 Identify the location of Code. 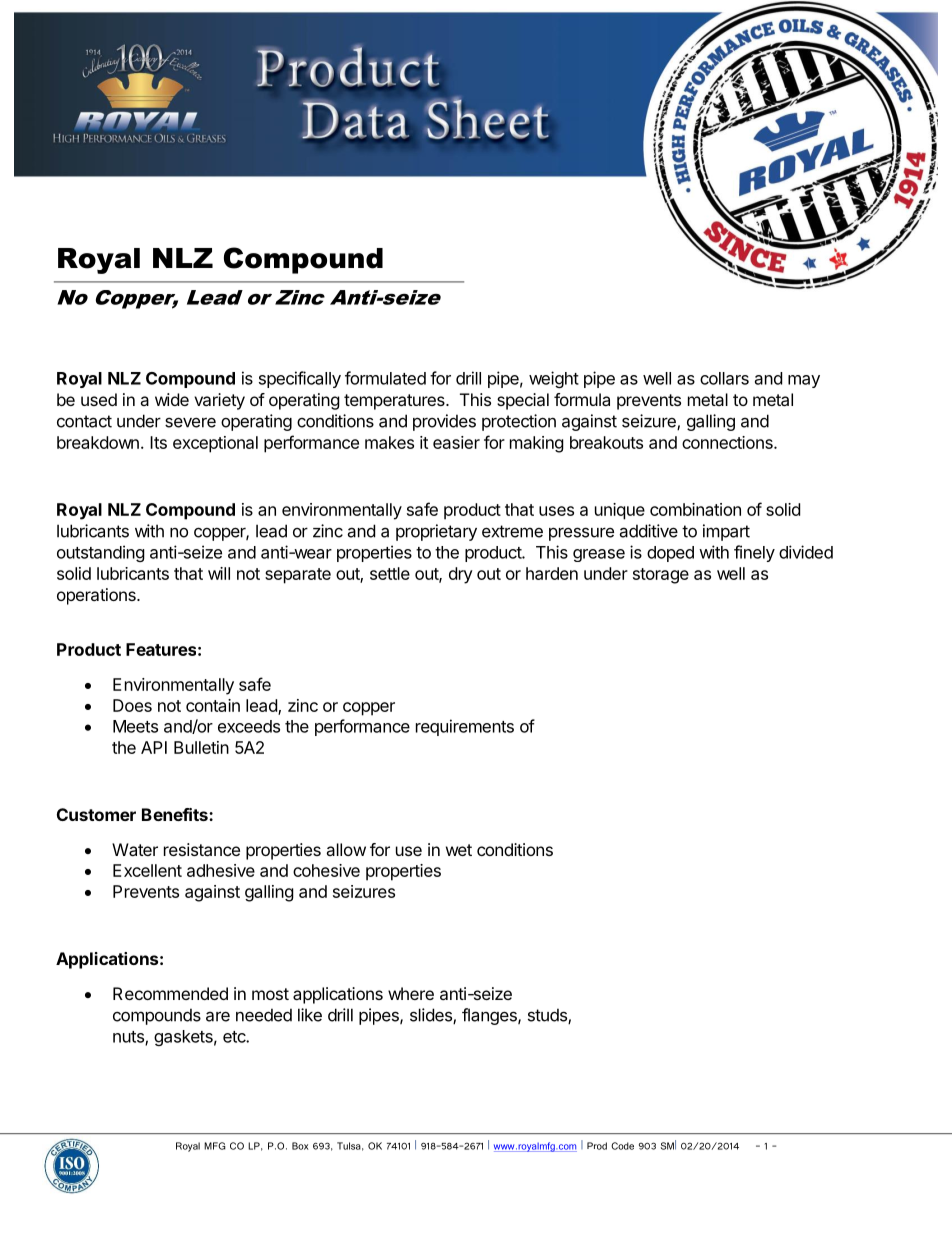
(622, 1146).
